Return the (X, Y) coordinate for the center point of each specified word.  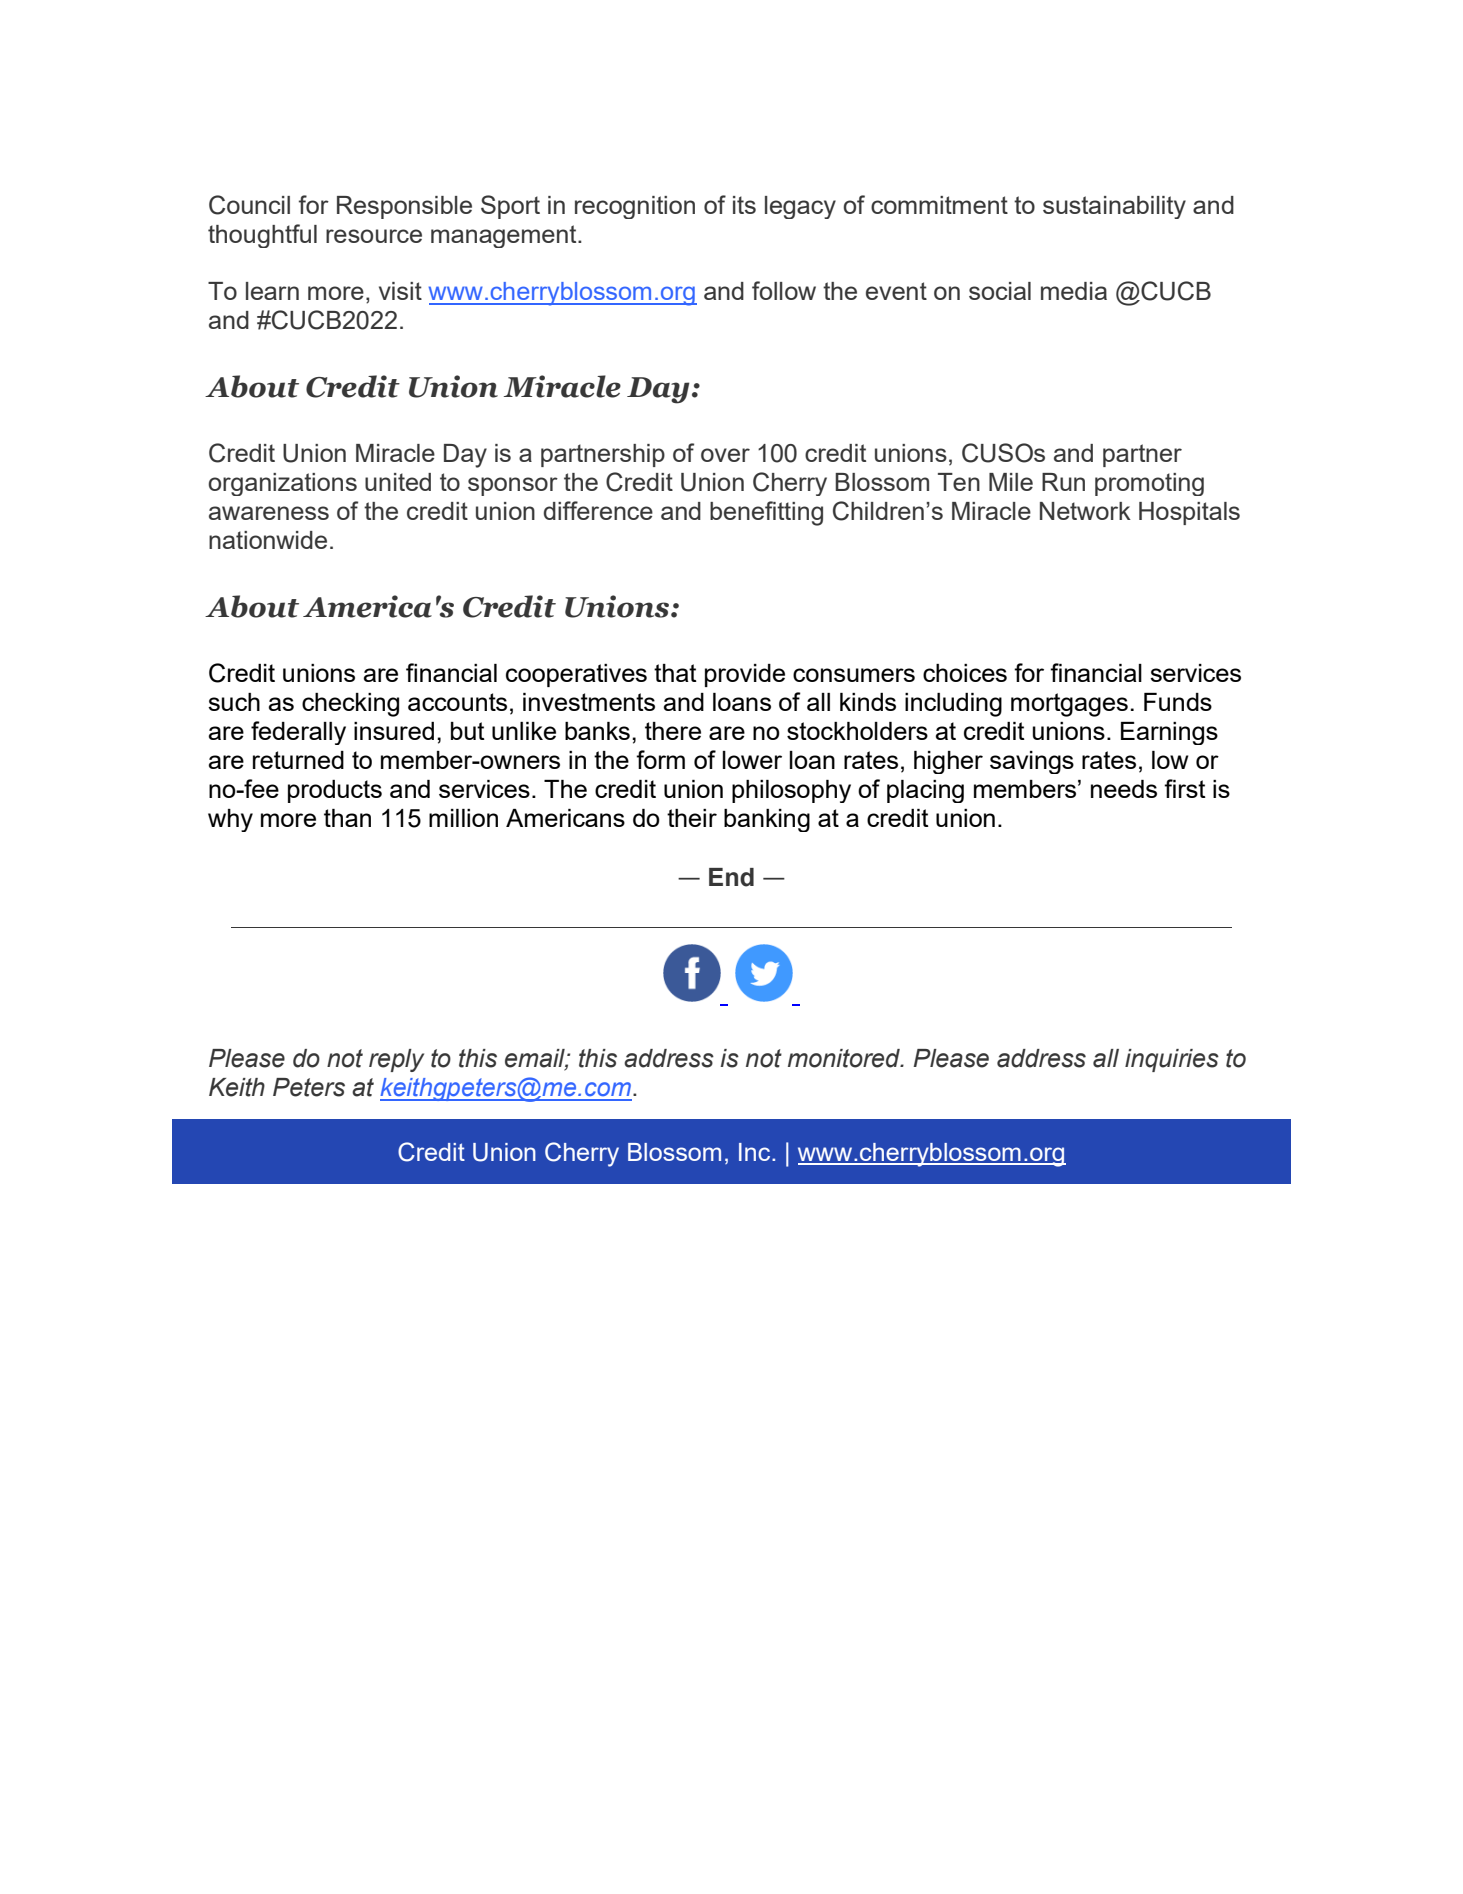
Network (1085, 511)
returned (298, 760)
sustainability (1114, 207)
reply (396, 1060)
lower (752, 760)
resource (374, 236)
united (398, 482)
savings (1032, 762)
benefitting (766, 513)
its (744, 205)
